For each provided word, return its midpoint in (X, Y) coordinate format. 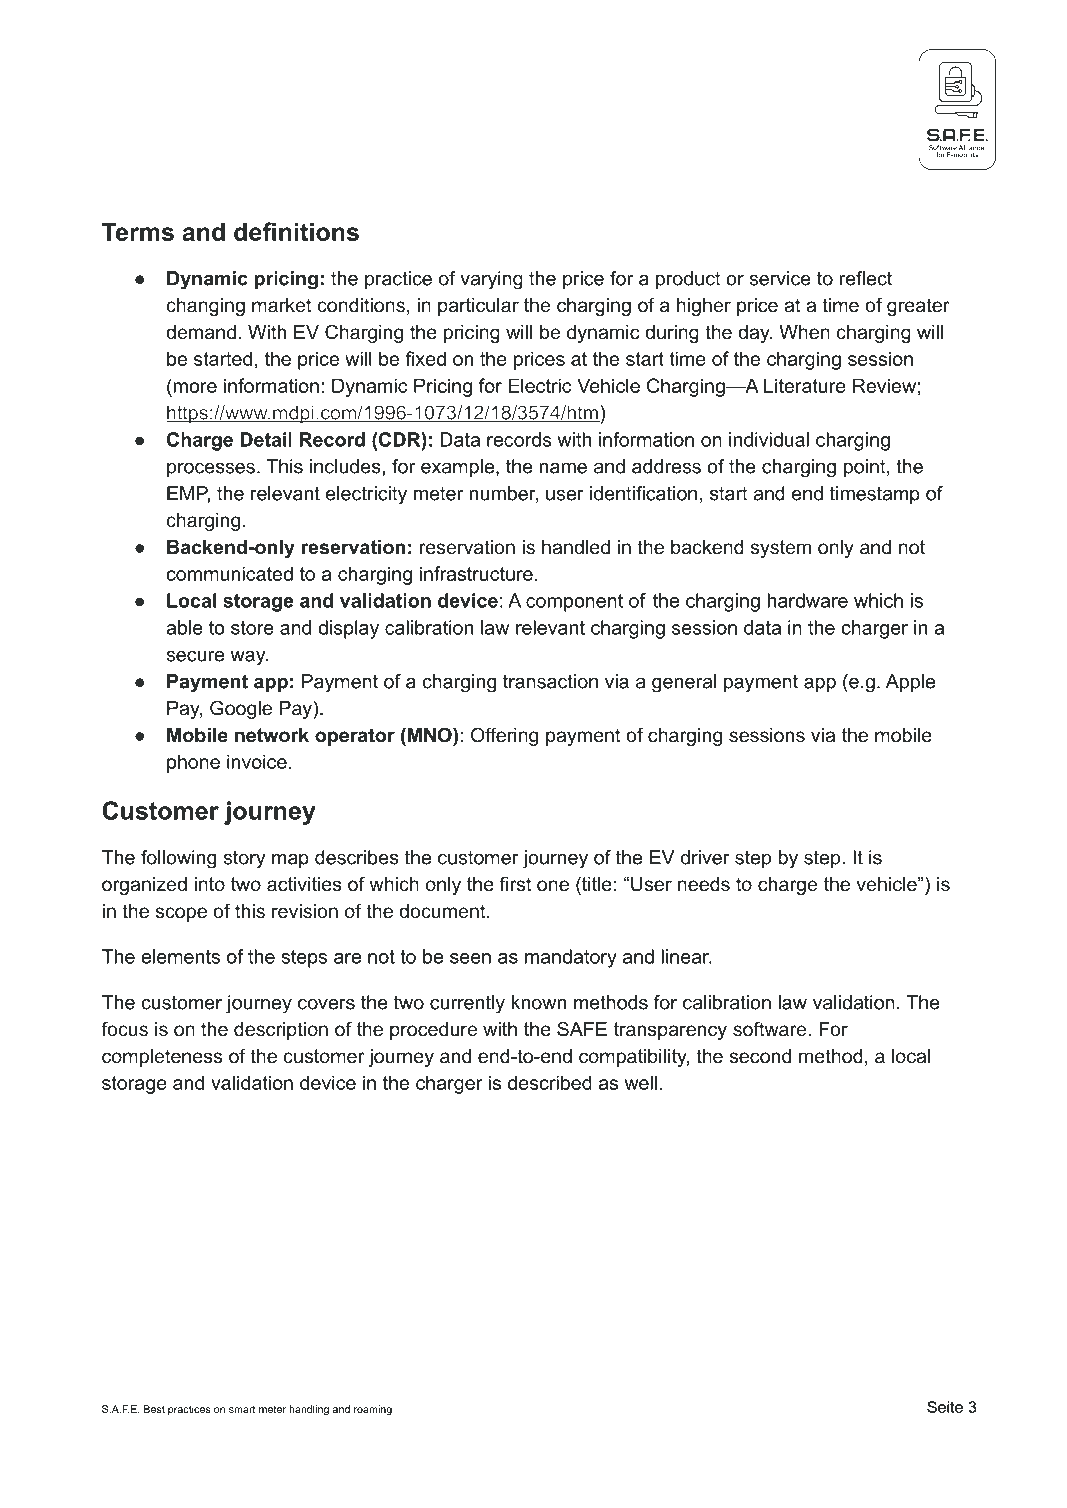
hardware (807, 600)
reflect (865, 278)
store (252, 628)
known (539, 1002)
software (771, 1029)
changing (205, 307)
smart (242, 1409)
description (281, 1031)
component (574, 603)
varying (491, 280)
